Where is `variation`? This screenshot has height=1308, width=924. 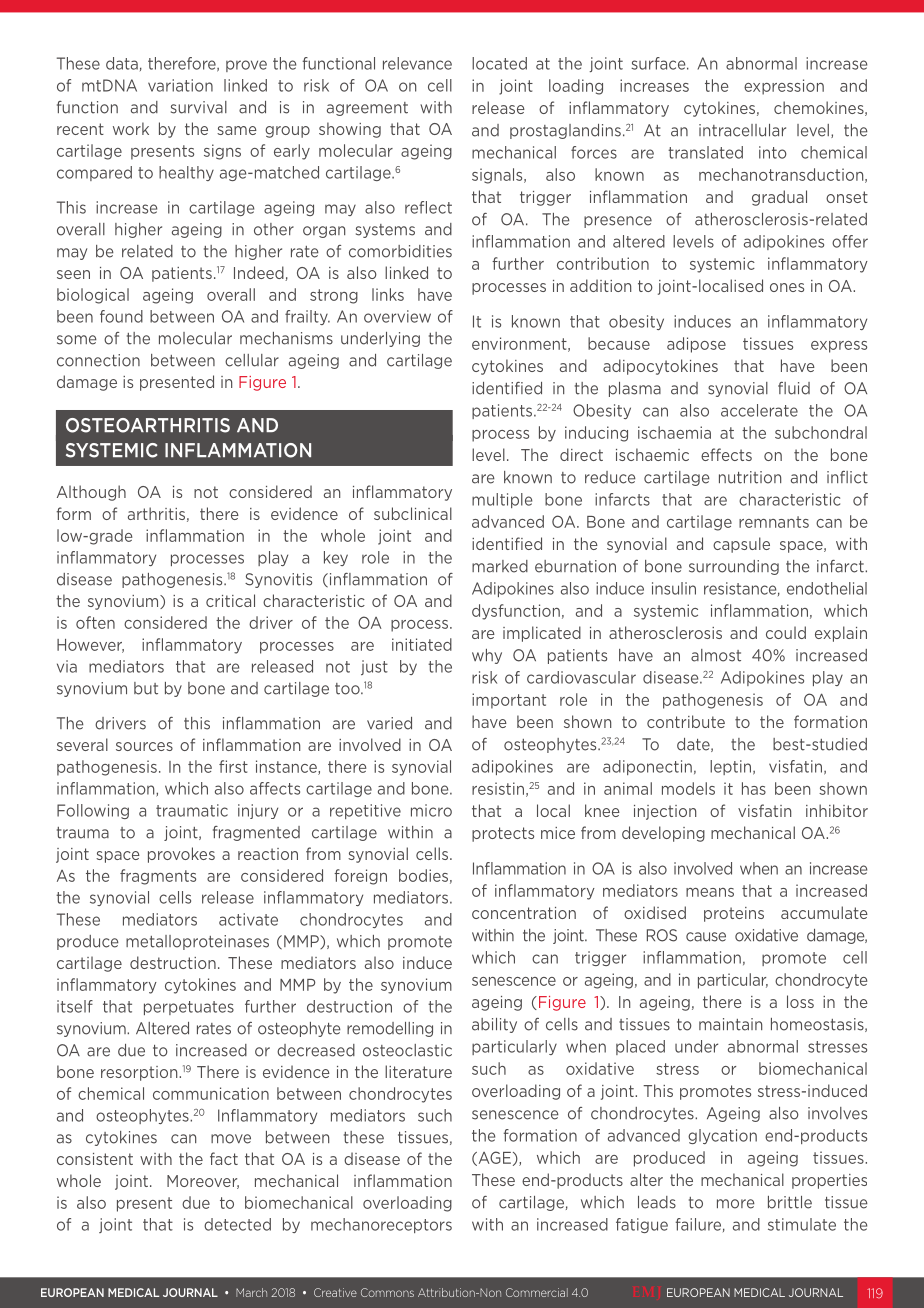 variation is located at coordinates (180, 85).
